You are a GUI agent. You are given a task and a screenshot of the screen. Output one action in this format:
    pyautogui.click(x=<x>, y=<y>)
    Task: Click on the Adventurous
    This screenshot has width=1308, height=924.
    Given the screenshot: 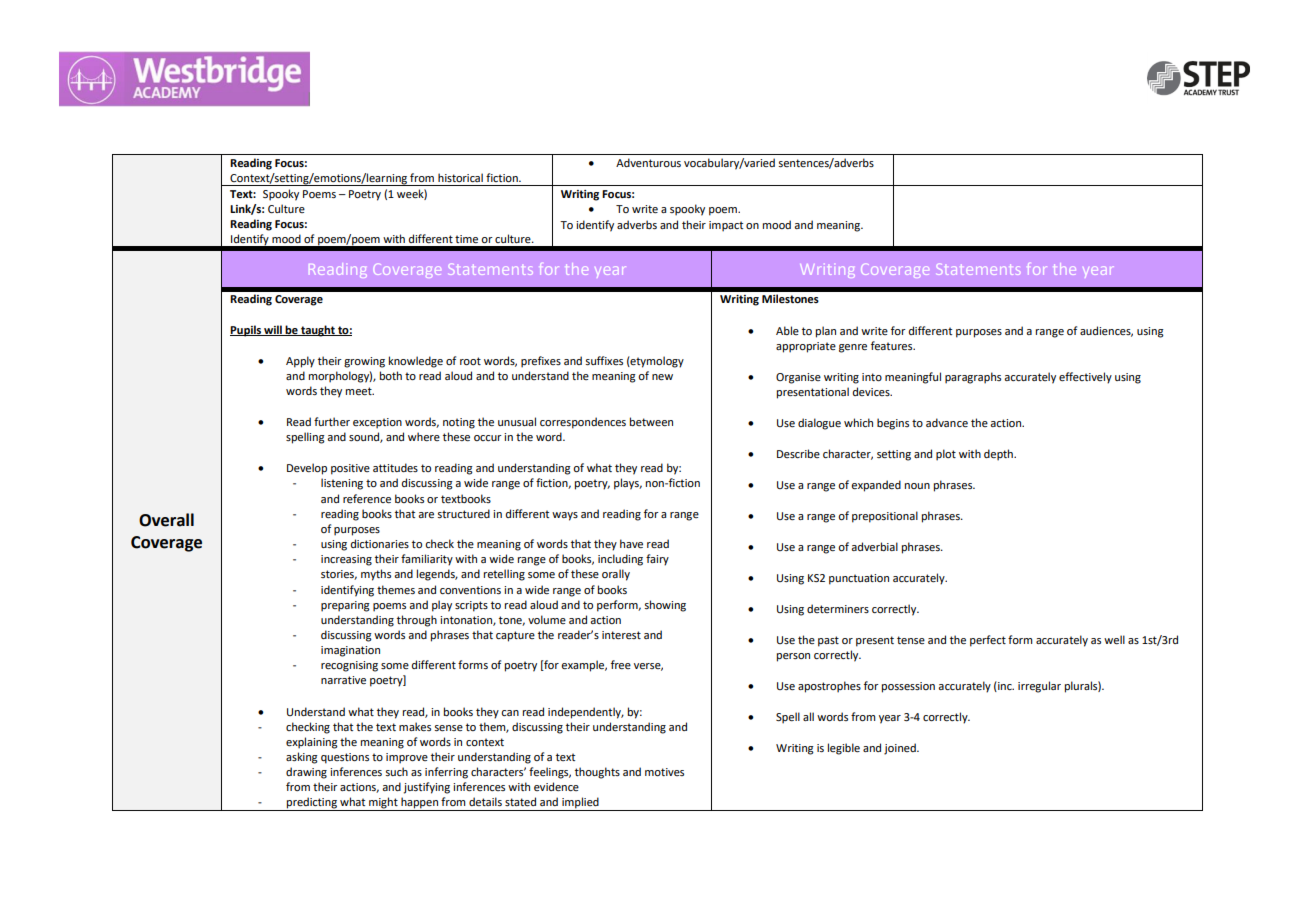 What is the action you would take?
    pyautogui.click(x=648, y=162)
